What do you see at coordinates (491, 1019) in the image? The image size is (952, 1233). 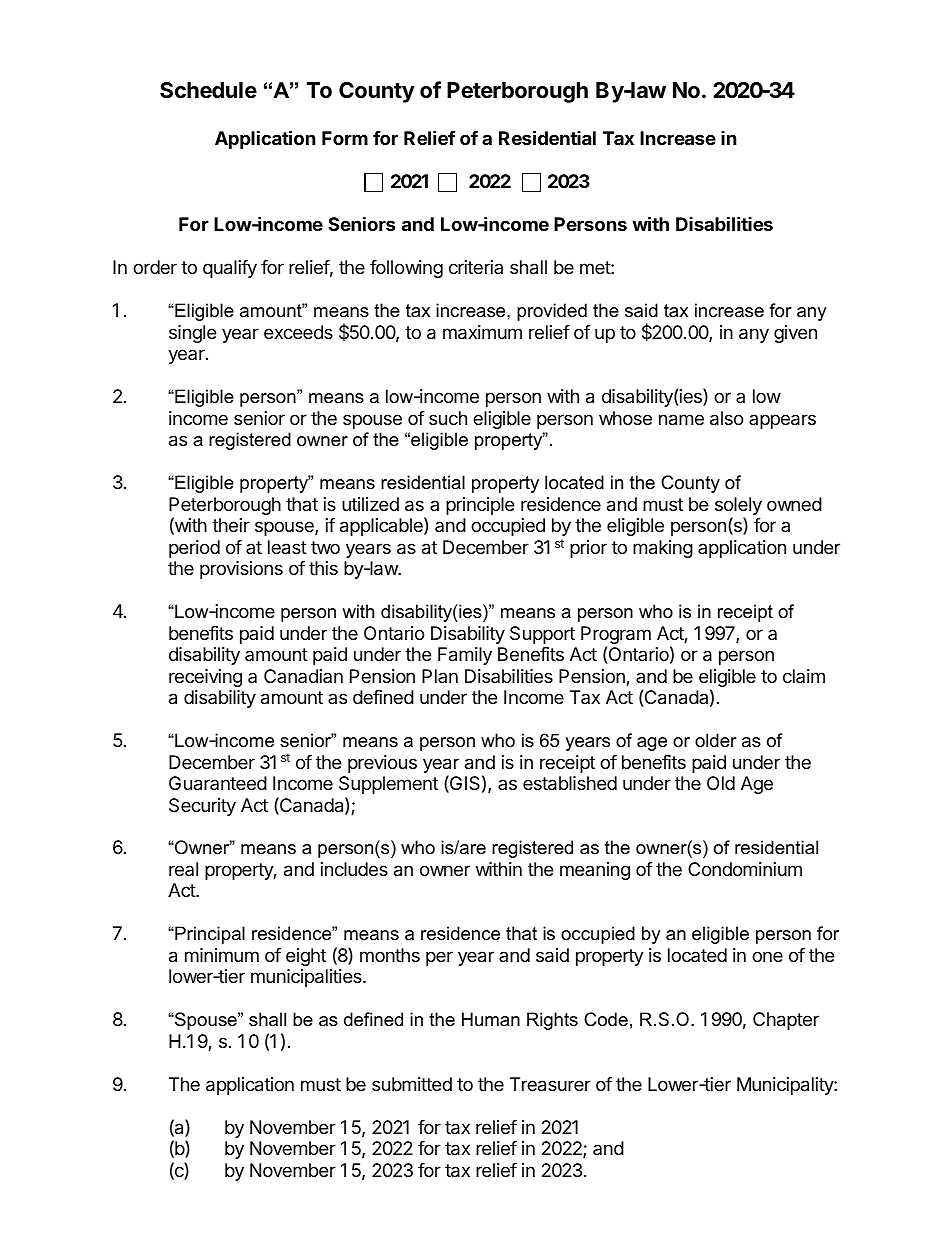 I see `Human` at bounding box center [491, 1019].
